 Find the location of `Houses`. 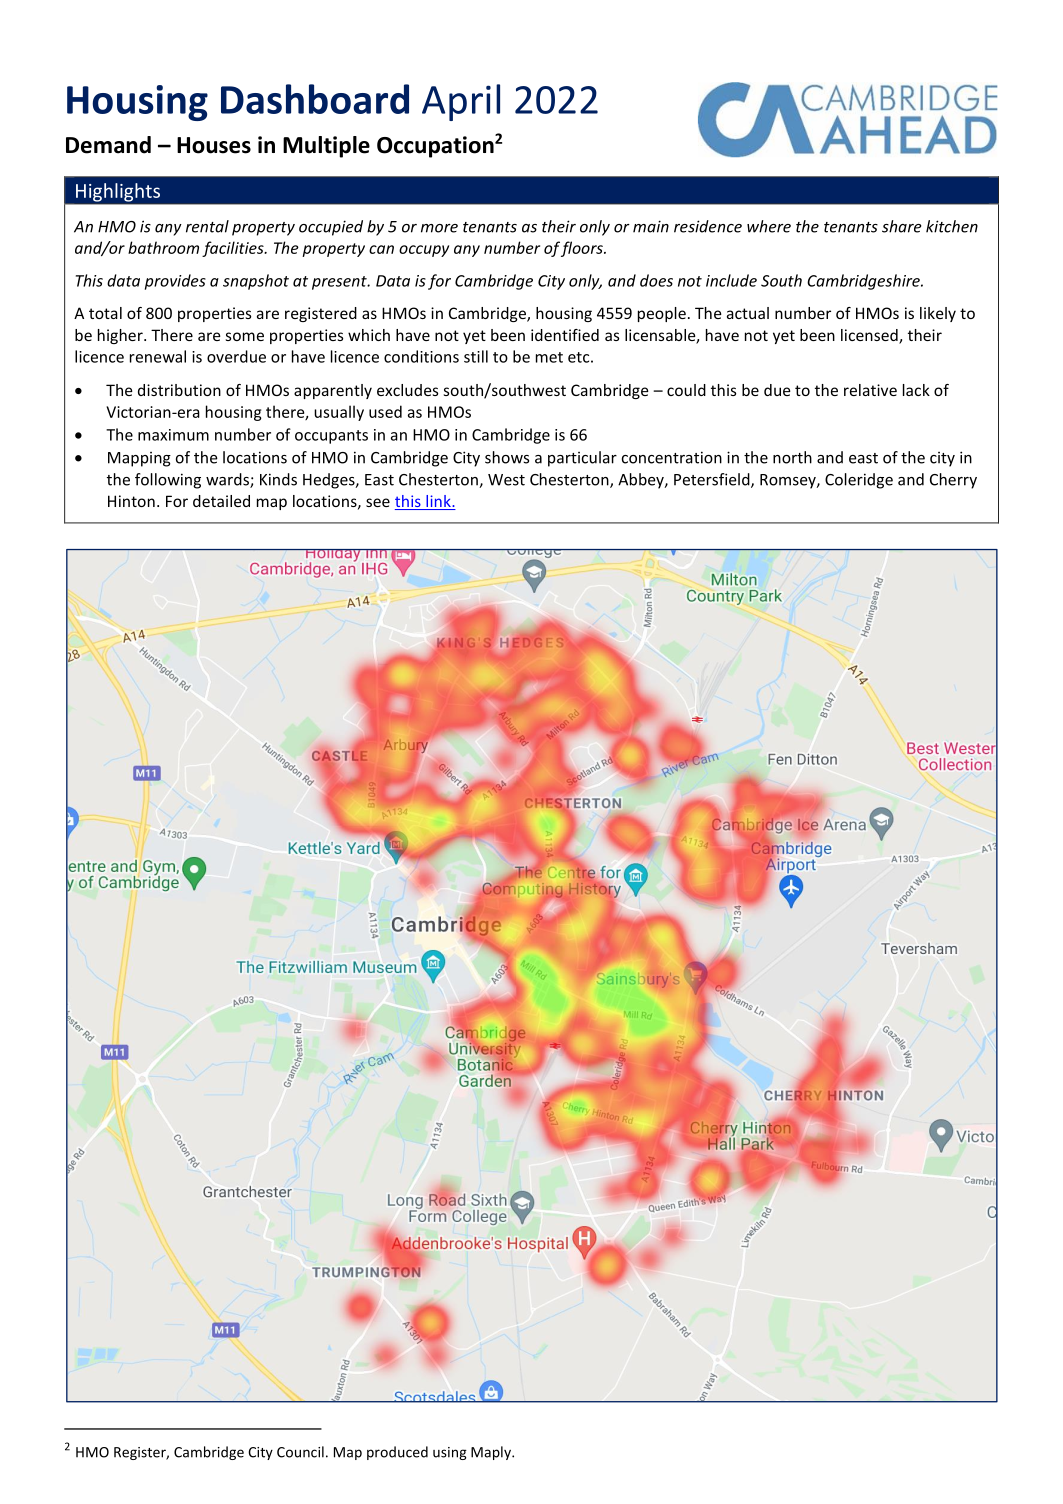

Houses is located at coordinates (214, 145).
